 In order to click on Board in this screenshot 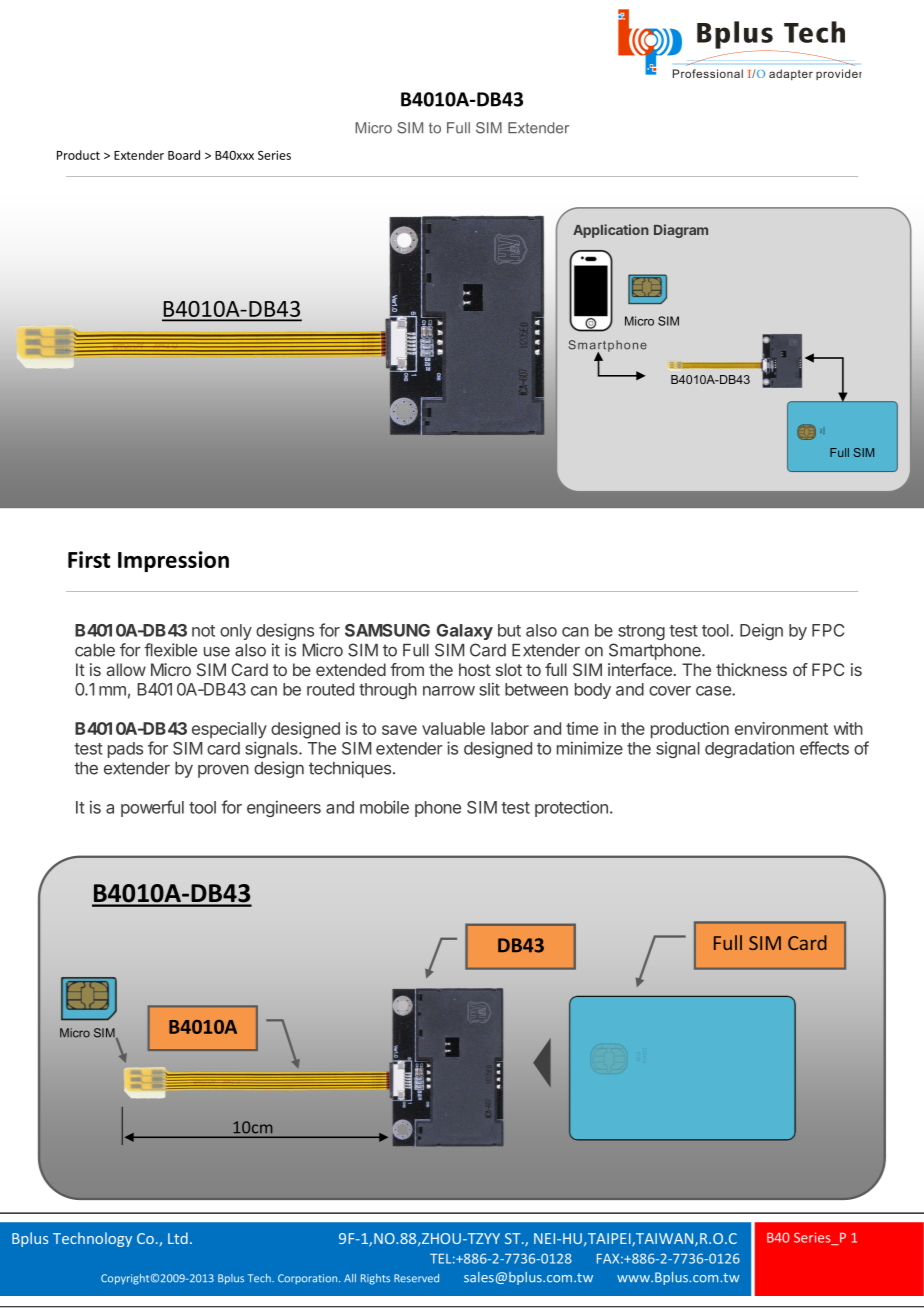, I will do `click(184, 155)`.
